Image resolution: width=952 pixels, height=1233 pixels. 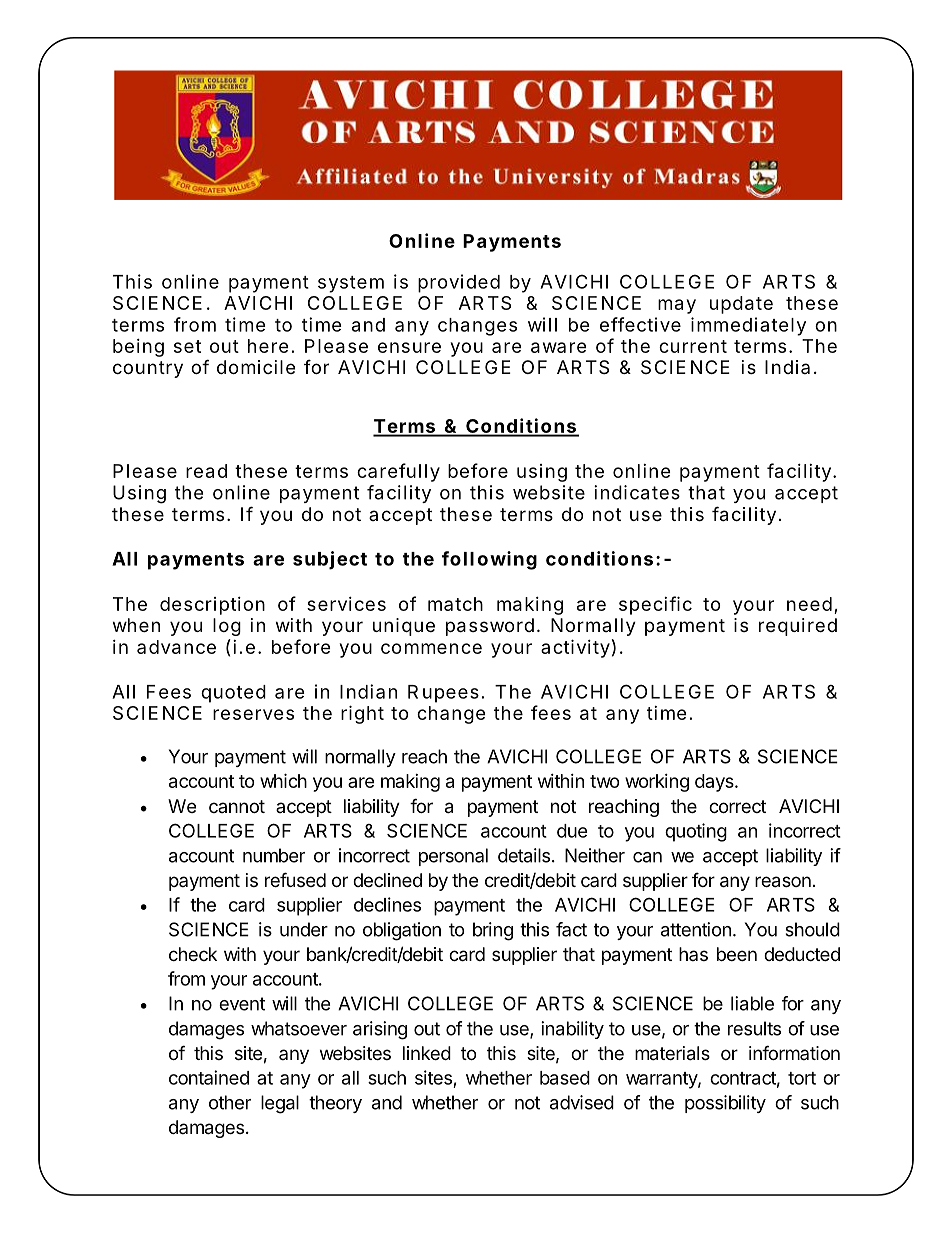 I want to click on update, so click(x=741, y=305).
